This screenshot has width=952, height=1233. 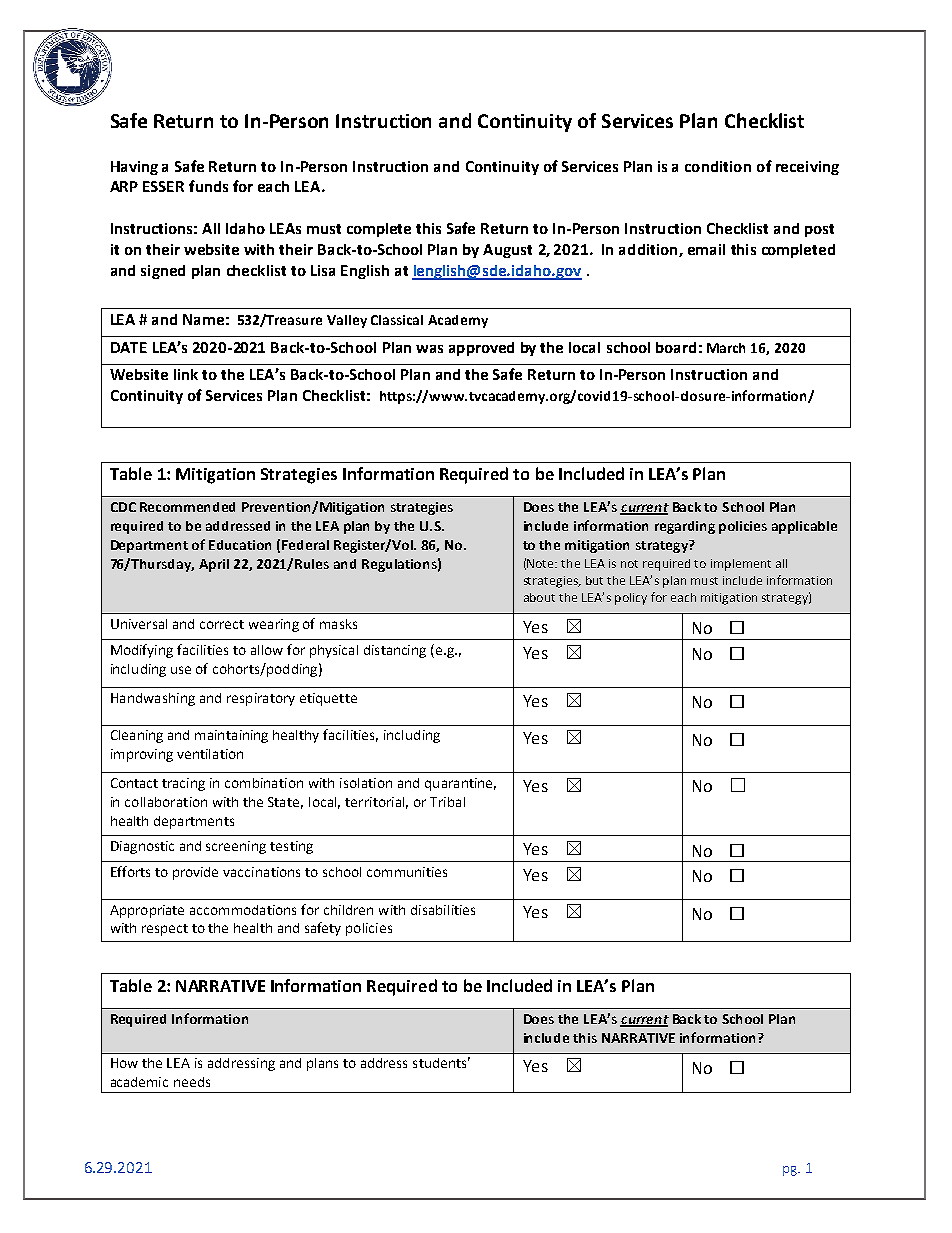 What do you see at coordinates (186, 374) in the screenshot?
I see `link` at bounding box center [186, 374].
